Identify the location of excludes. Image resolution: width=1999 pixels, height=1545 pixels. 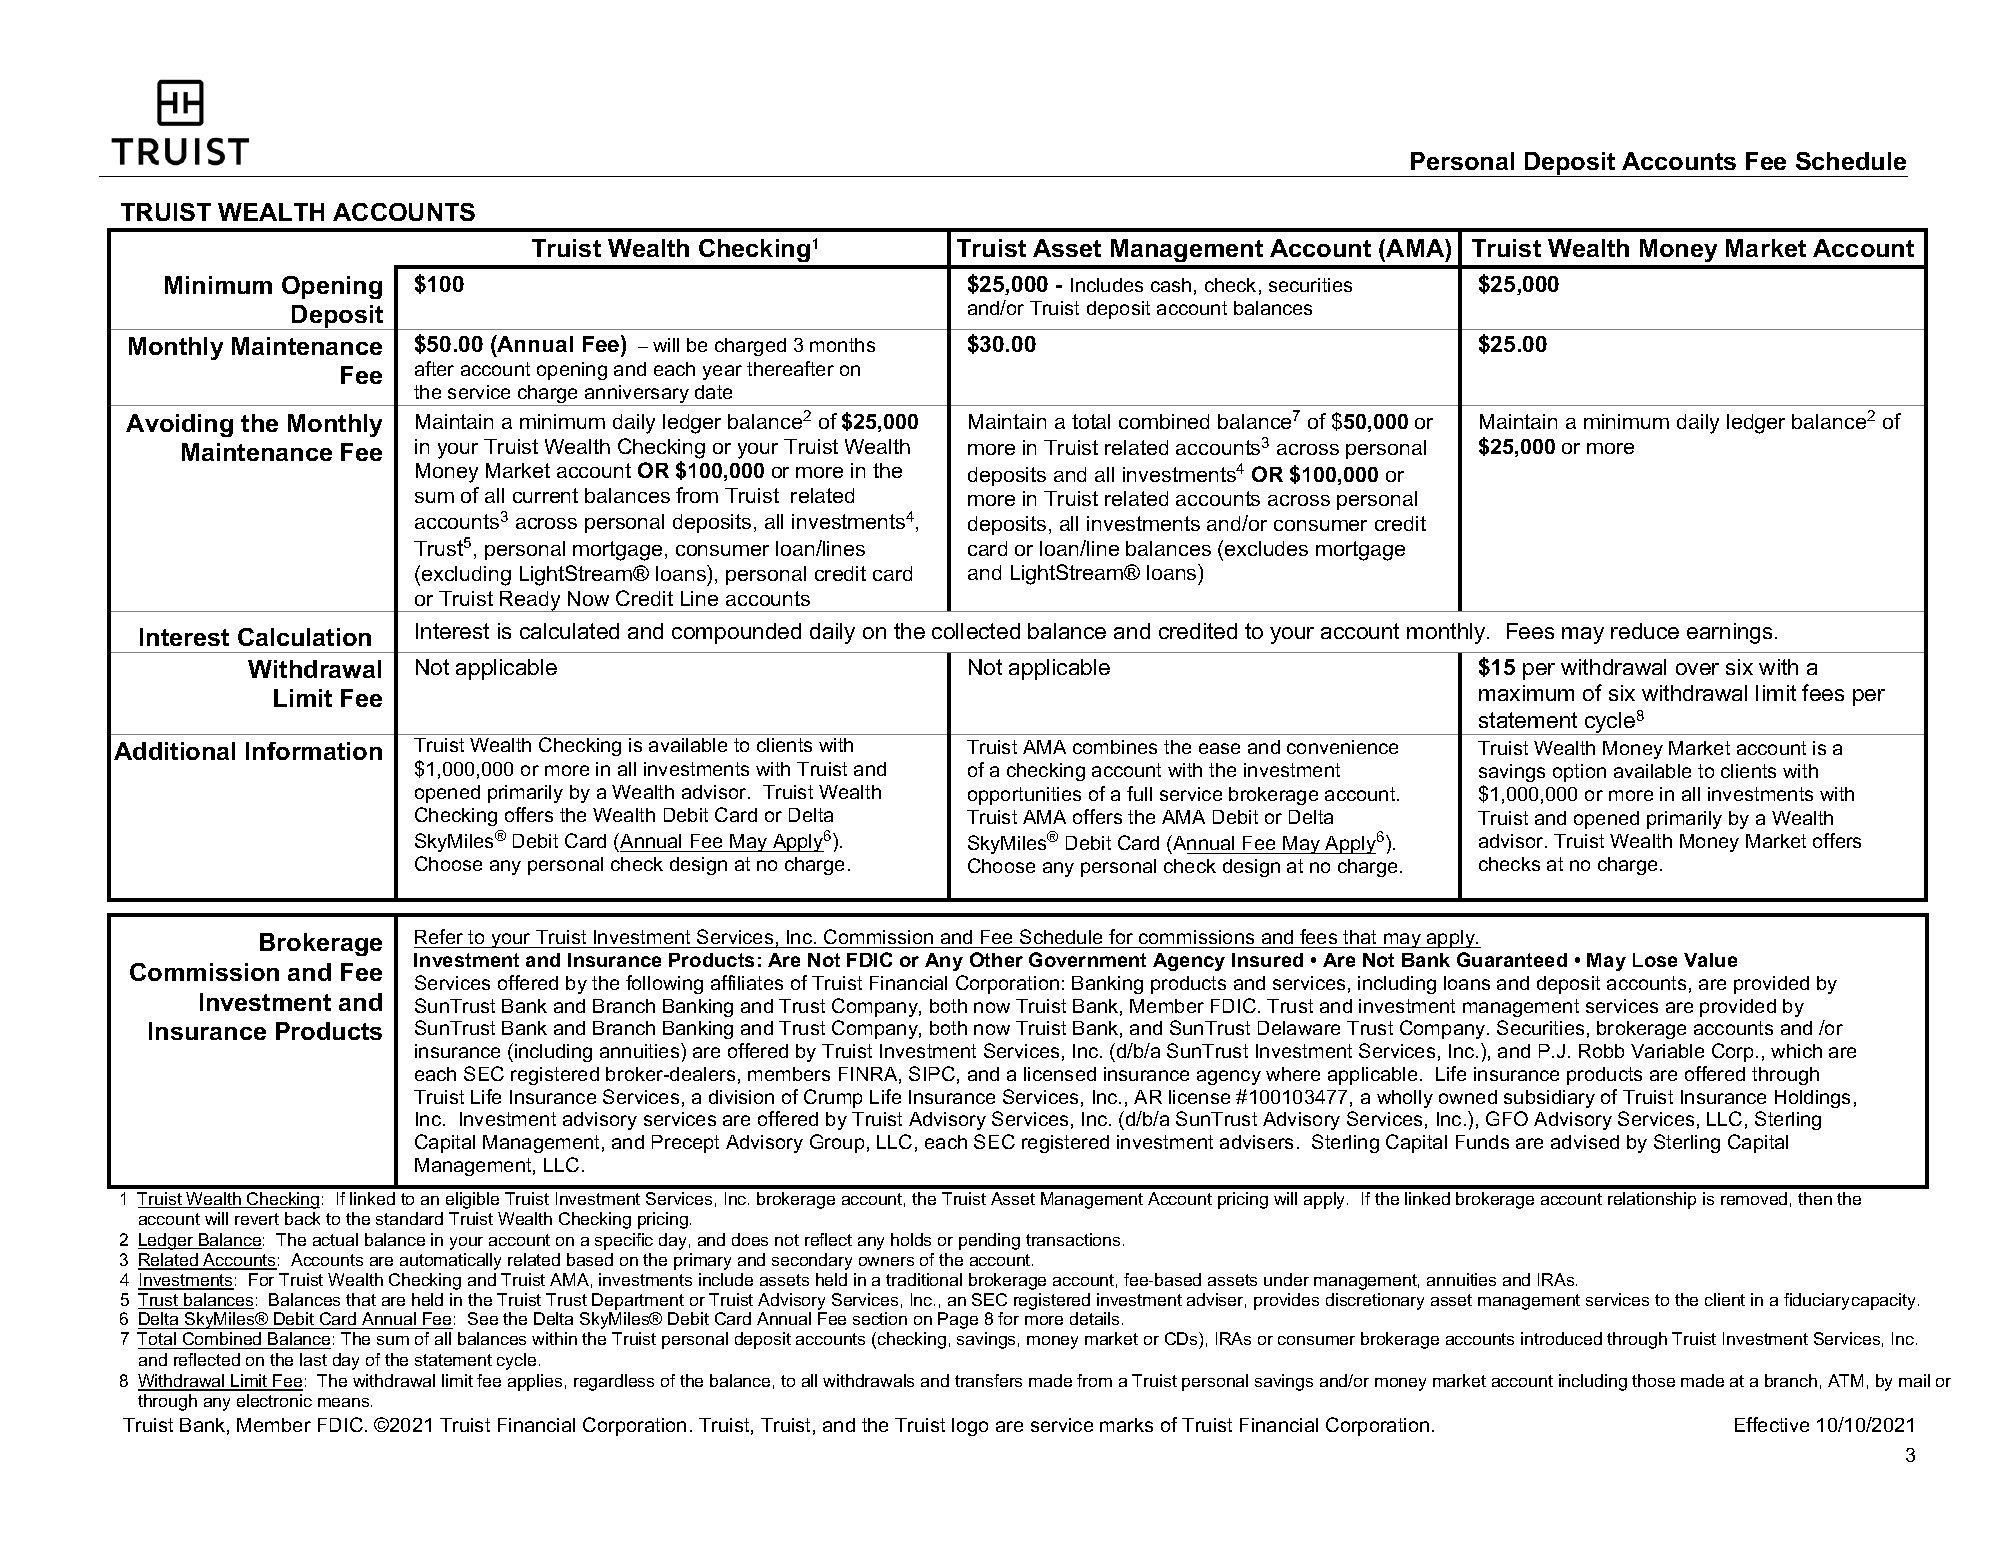
(1266, 548).
